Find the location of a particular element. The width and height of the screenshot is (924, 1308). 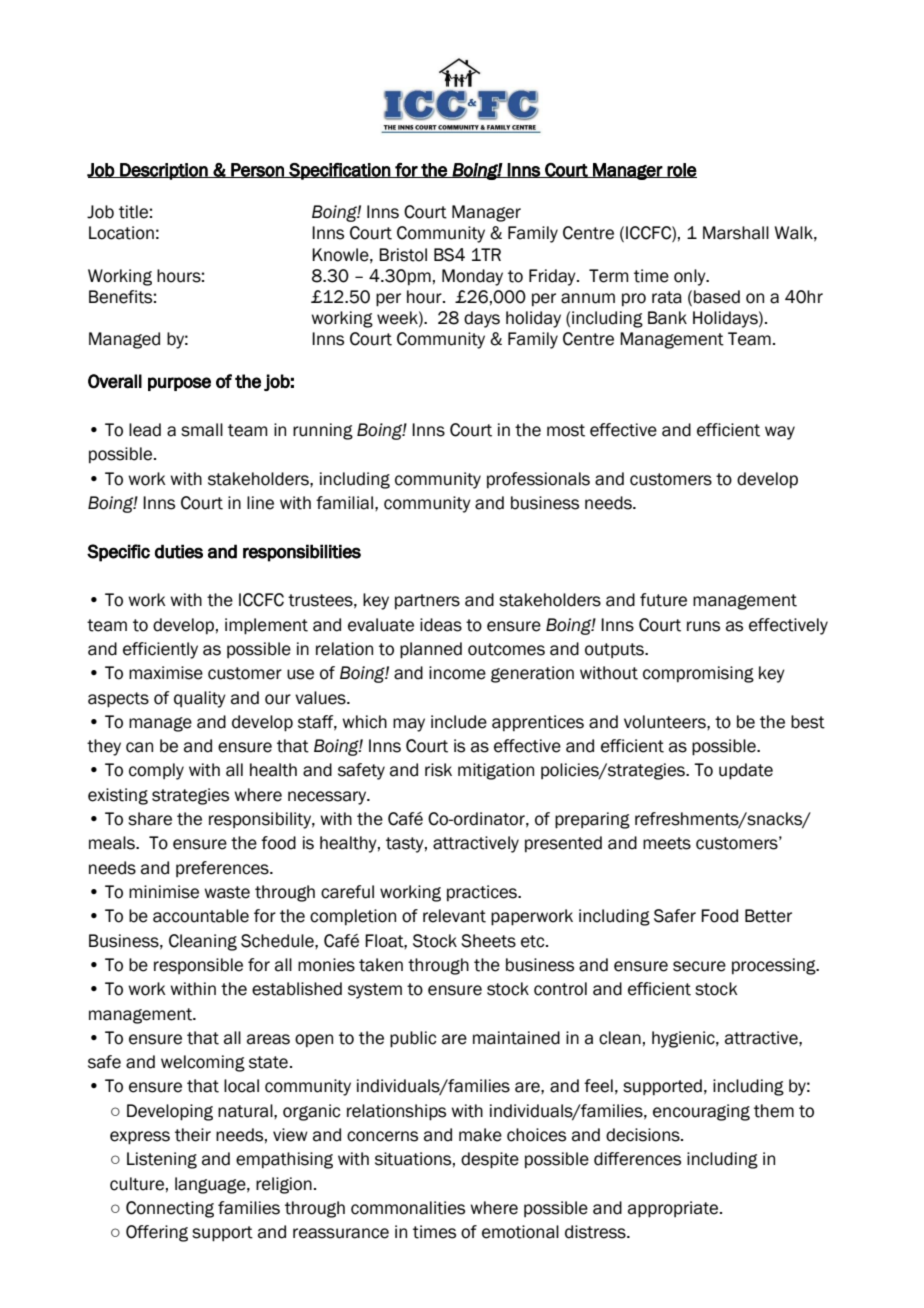

Connecting is located at coordinates (170, 1209).
